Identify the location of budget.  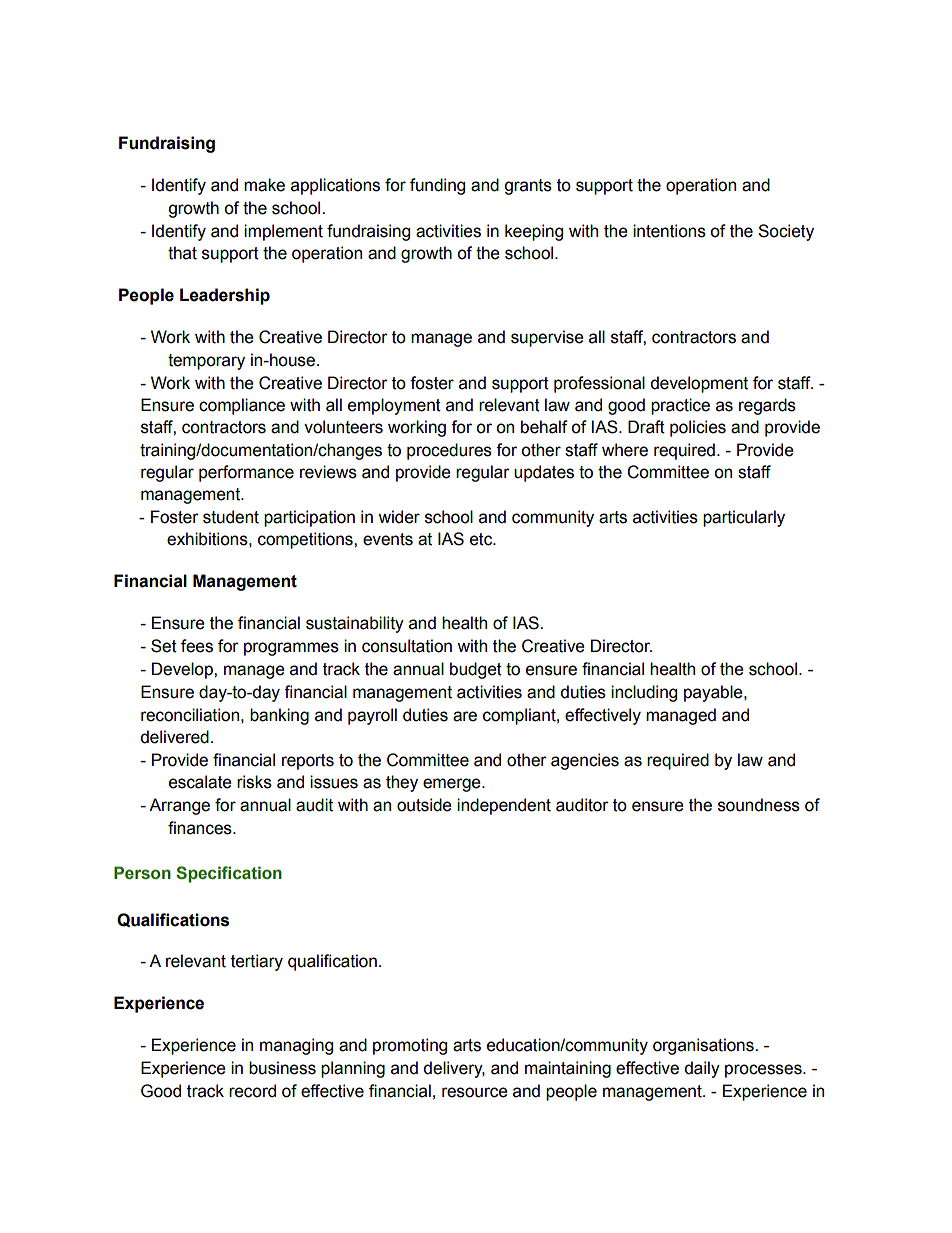
(476, 670).
